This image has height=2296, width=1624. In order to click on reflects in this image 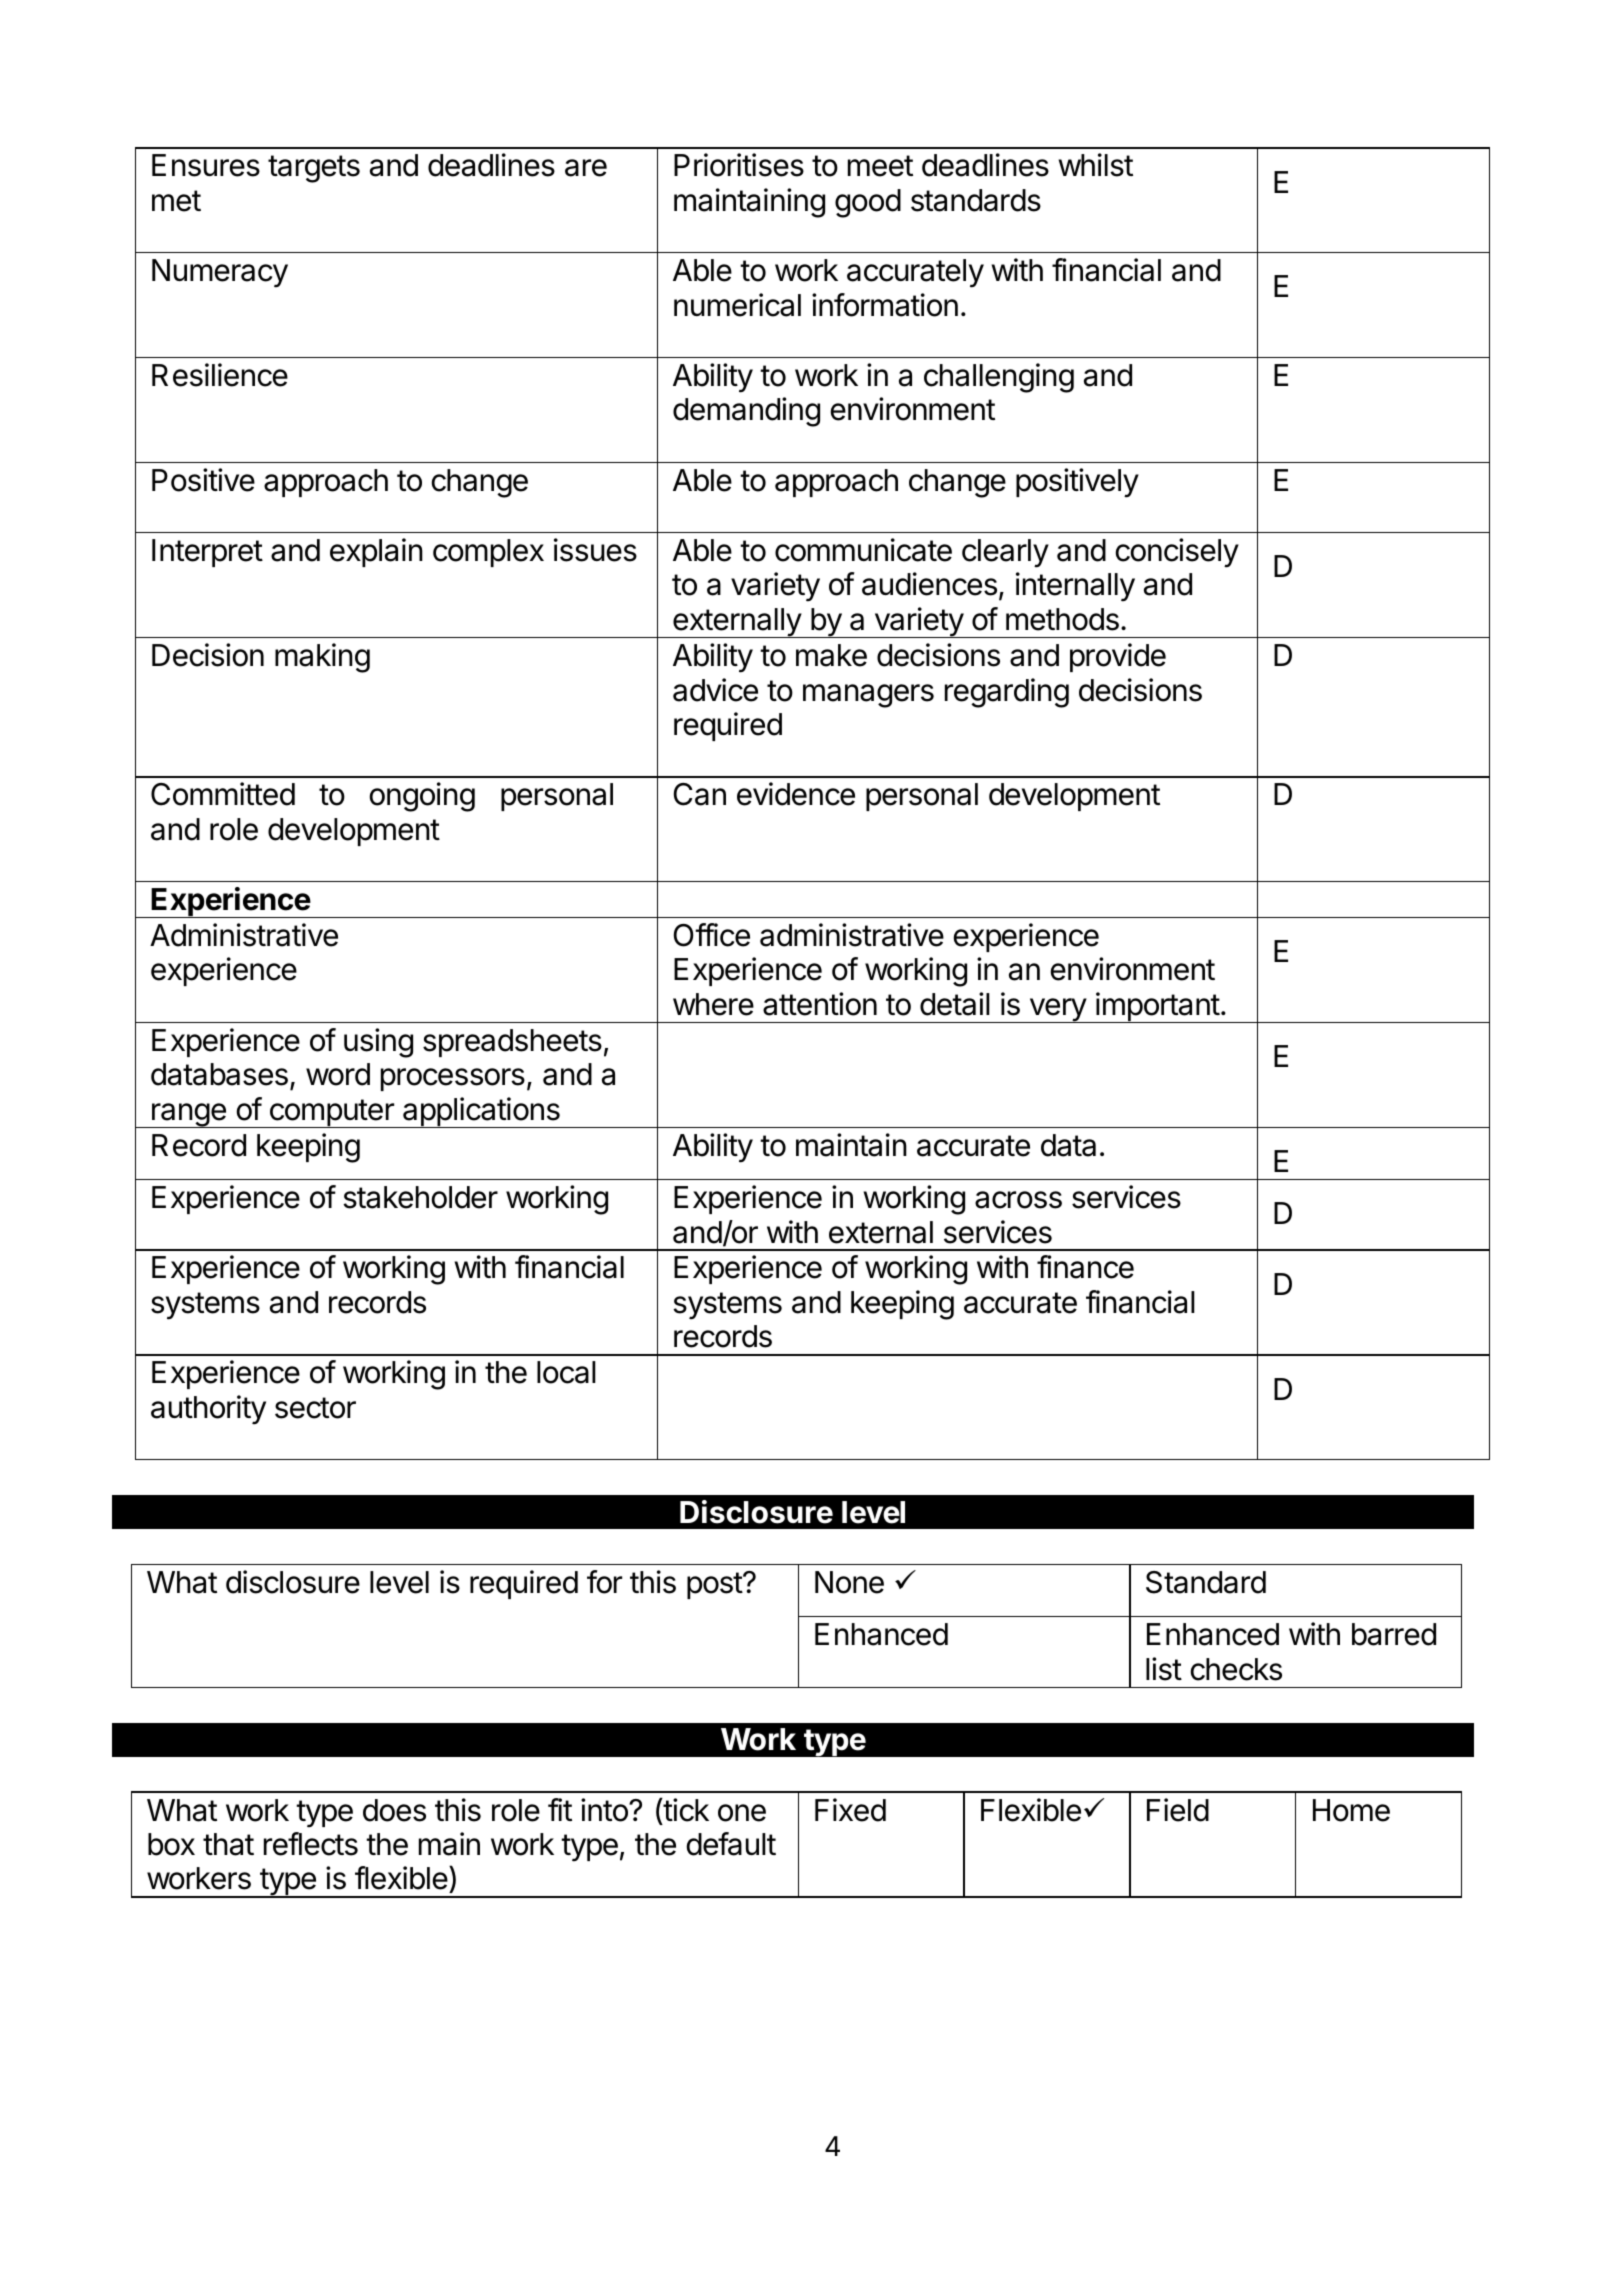, I will do `click(311, 1844)`.
